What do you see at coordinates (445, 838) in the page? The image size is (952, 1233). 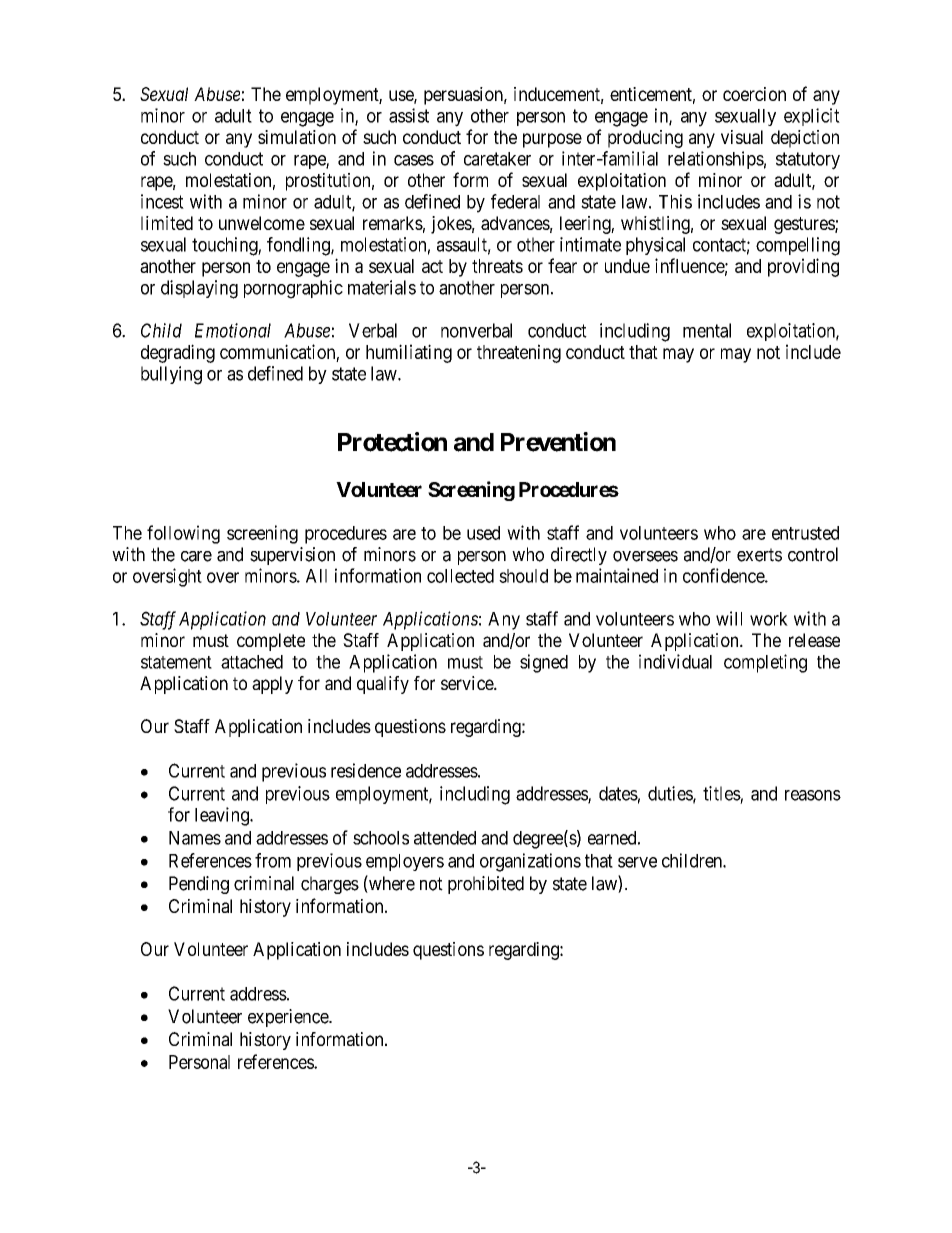 I see `attended` at bounding box center [445, 838].
